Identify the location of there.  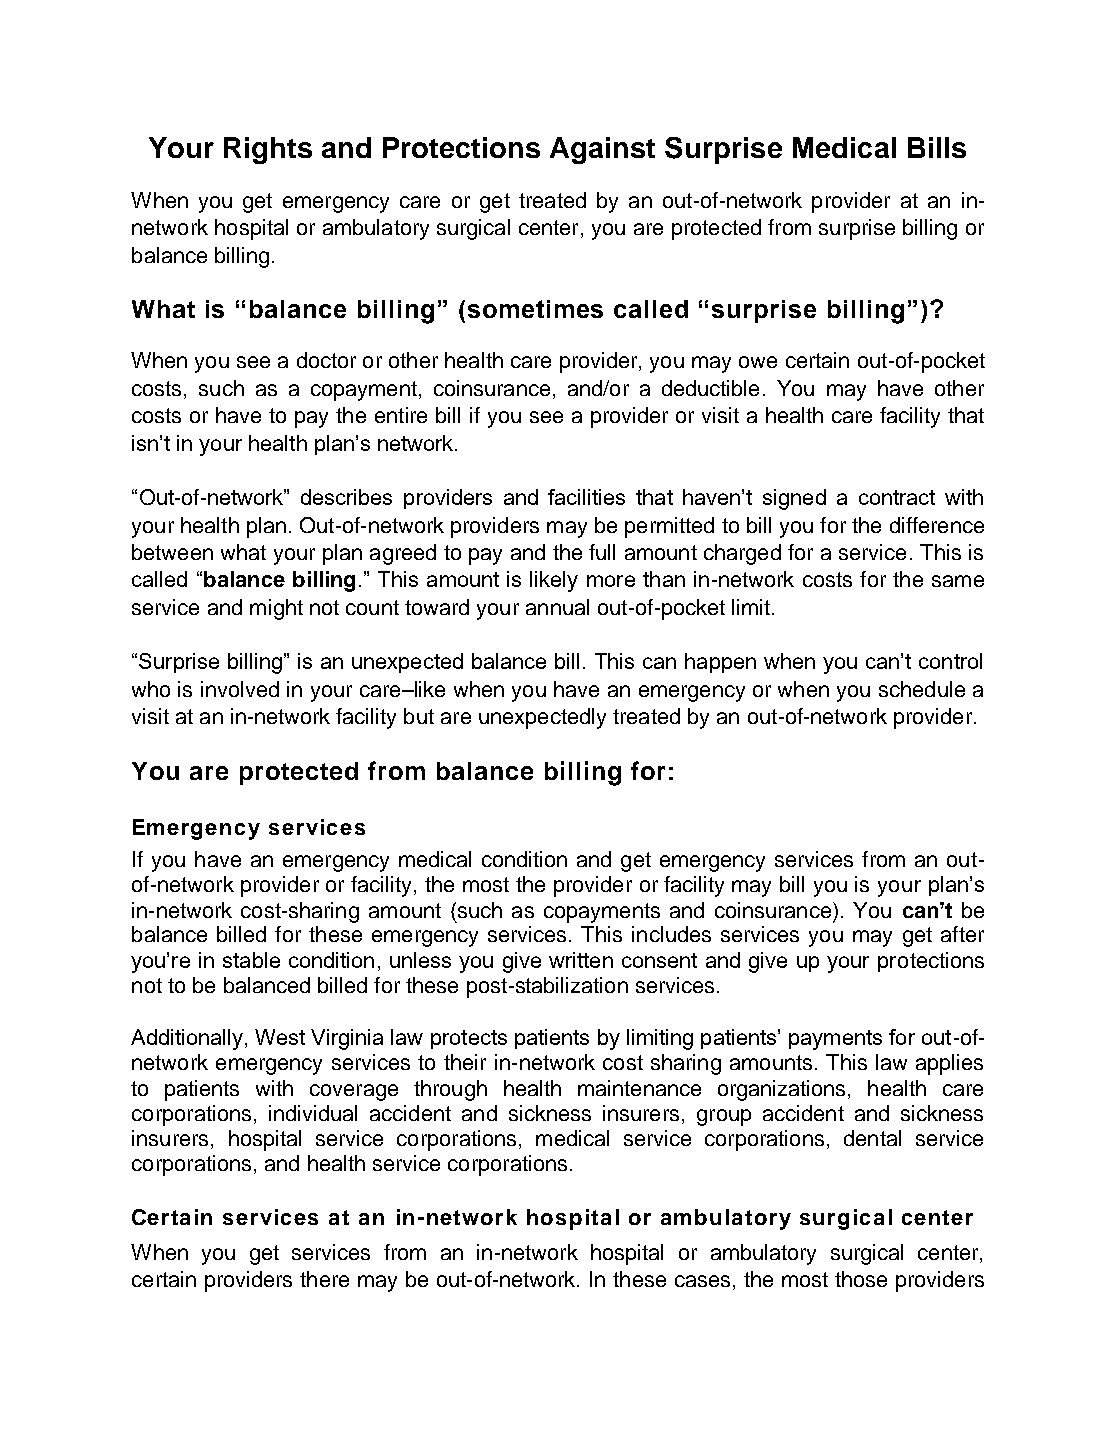
(324, 1279).
